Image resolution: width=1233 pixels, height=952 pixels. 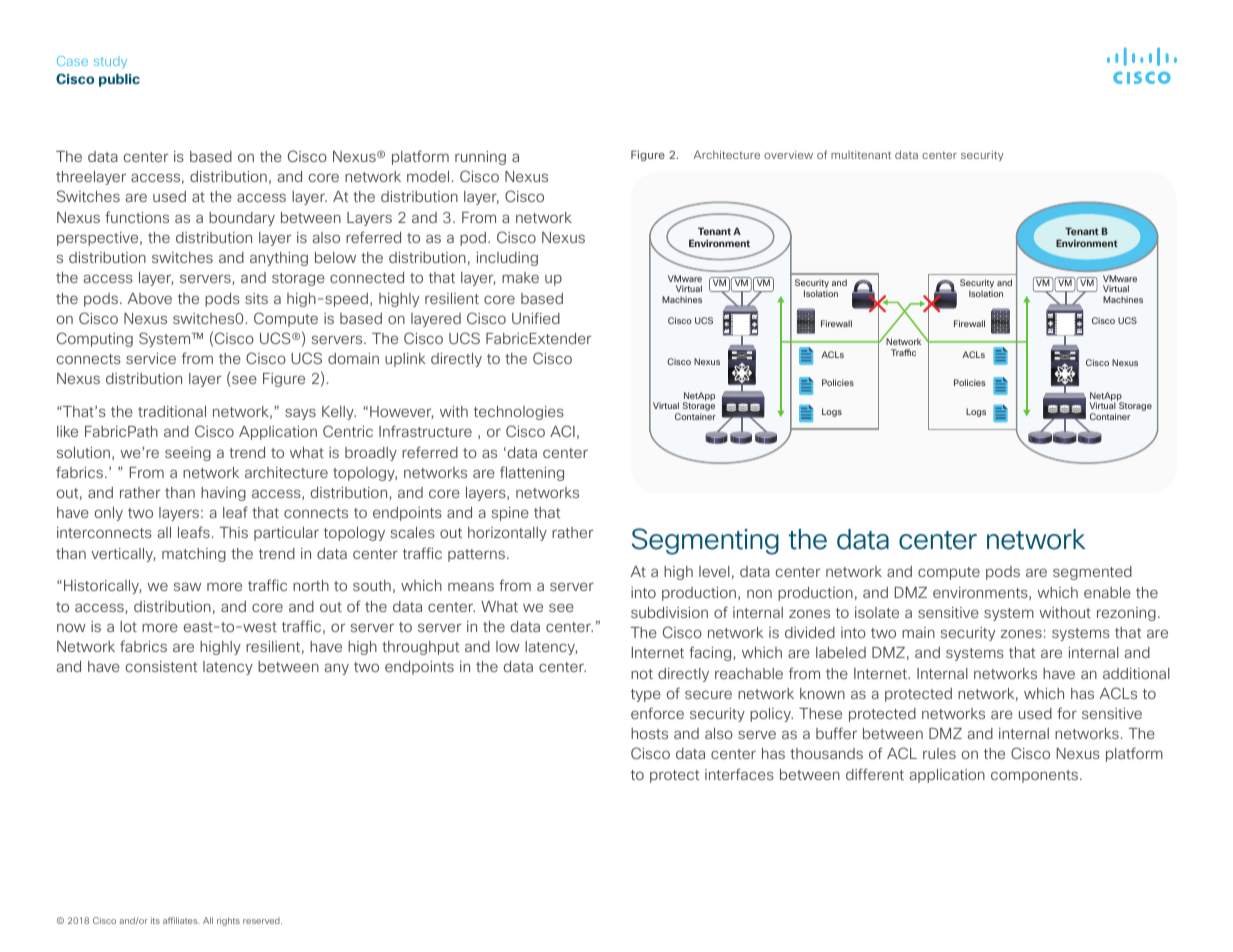 I want to click on running, so click(x=480, y=158).
